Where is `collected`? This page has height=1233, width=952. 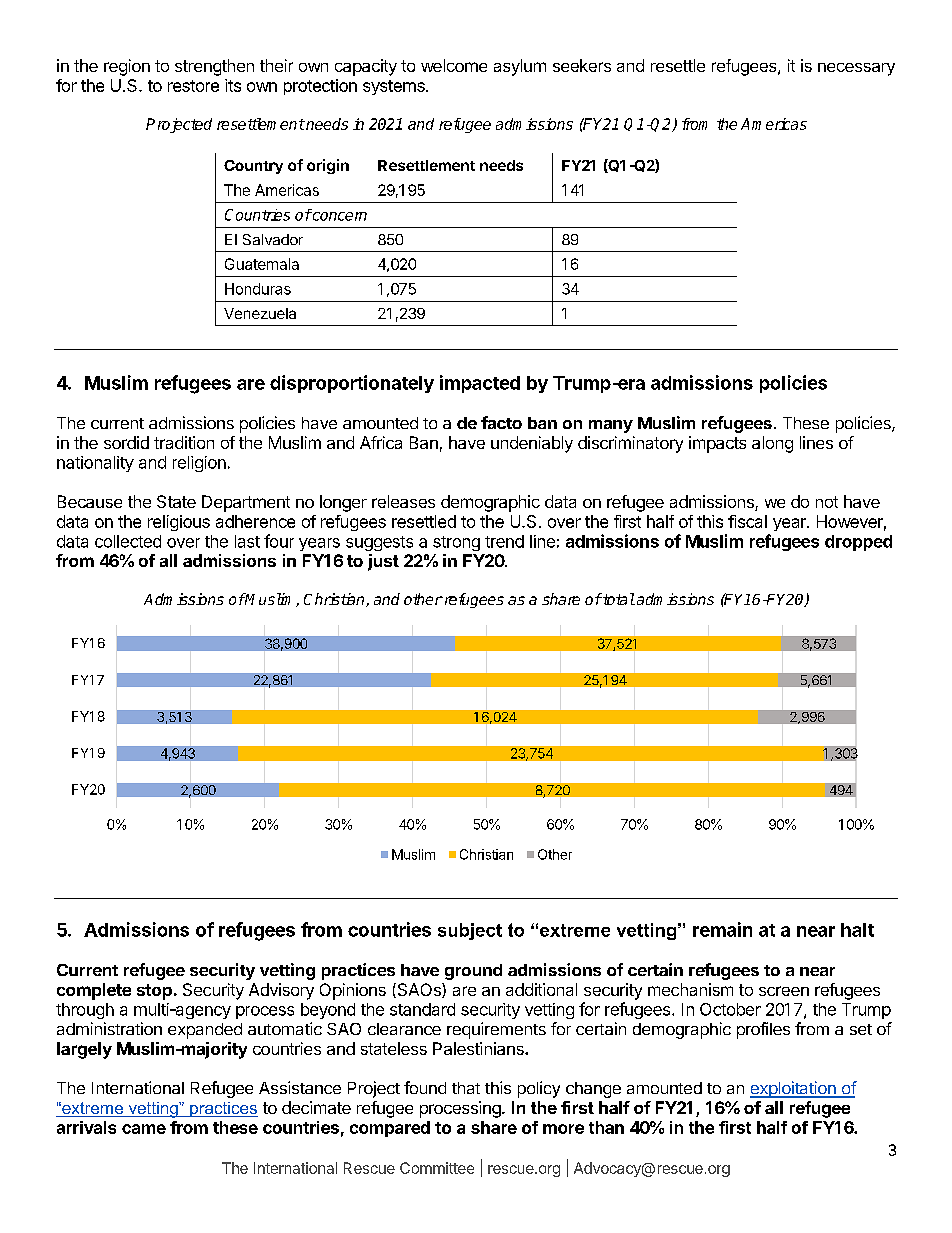 collected is located at coordinates (128, 541).
